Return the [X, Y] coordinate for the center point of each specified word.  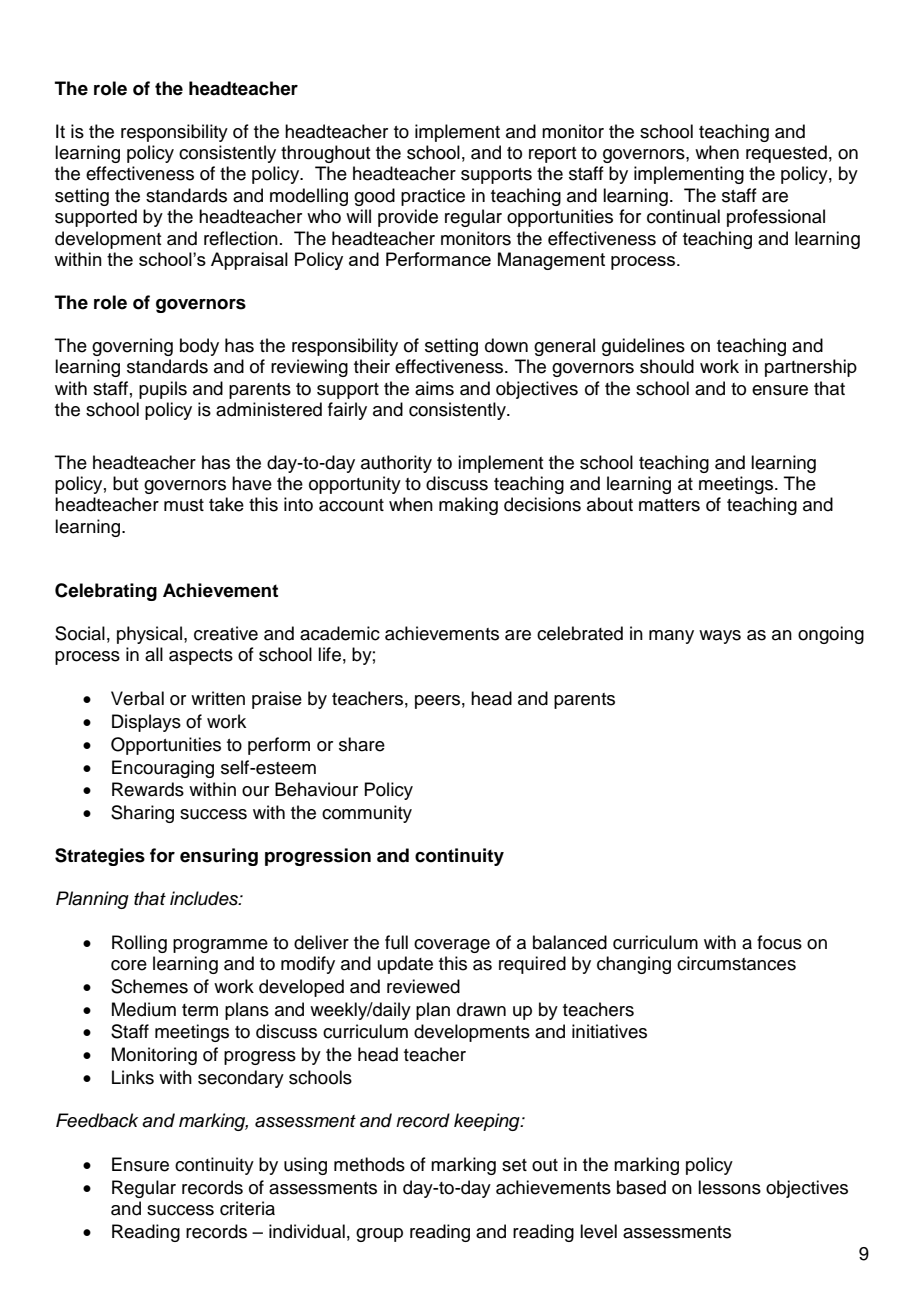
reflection [241, 238]
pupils [163, 390]
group [379, 1235]
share [362, 744]
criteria [247, 1208]
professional [776, 218]
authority [396, 464]
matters [669, 505]
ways [720, 637]
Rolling [139, 944]
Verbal [137, 698]
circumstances [736, 963]
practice [433, 197]
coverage [452, 946]
